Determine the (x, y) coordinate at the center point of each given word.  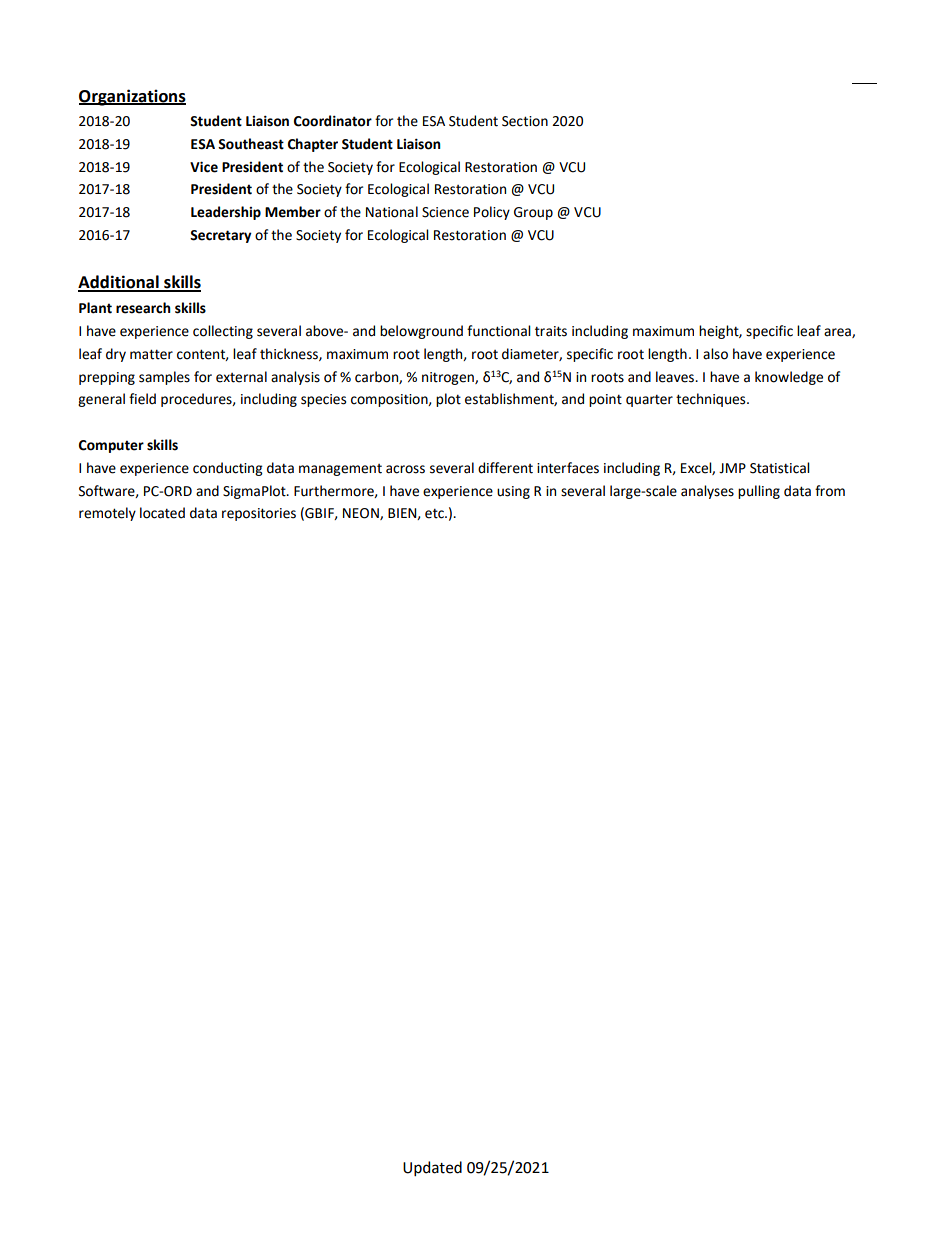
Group (533, 213)
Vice (204, 167)
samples (164, 378)
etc (435, 513)
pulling (759, 492)
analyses (707, 492)
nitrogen (449, 378)
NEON (362, 514)
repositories (259, 514)
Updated (432, 1168)
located (162, 513)
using (513, 492)
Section (525, 121)
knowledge (789, 378)
